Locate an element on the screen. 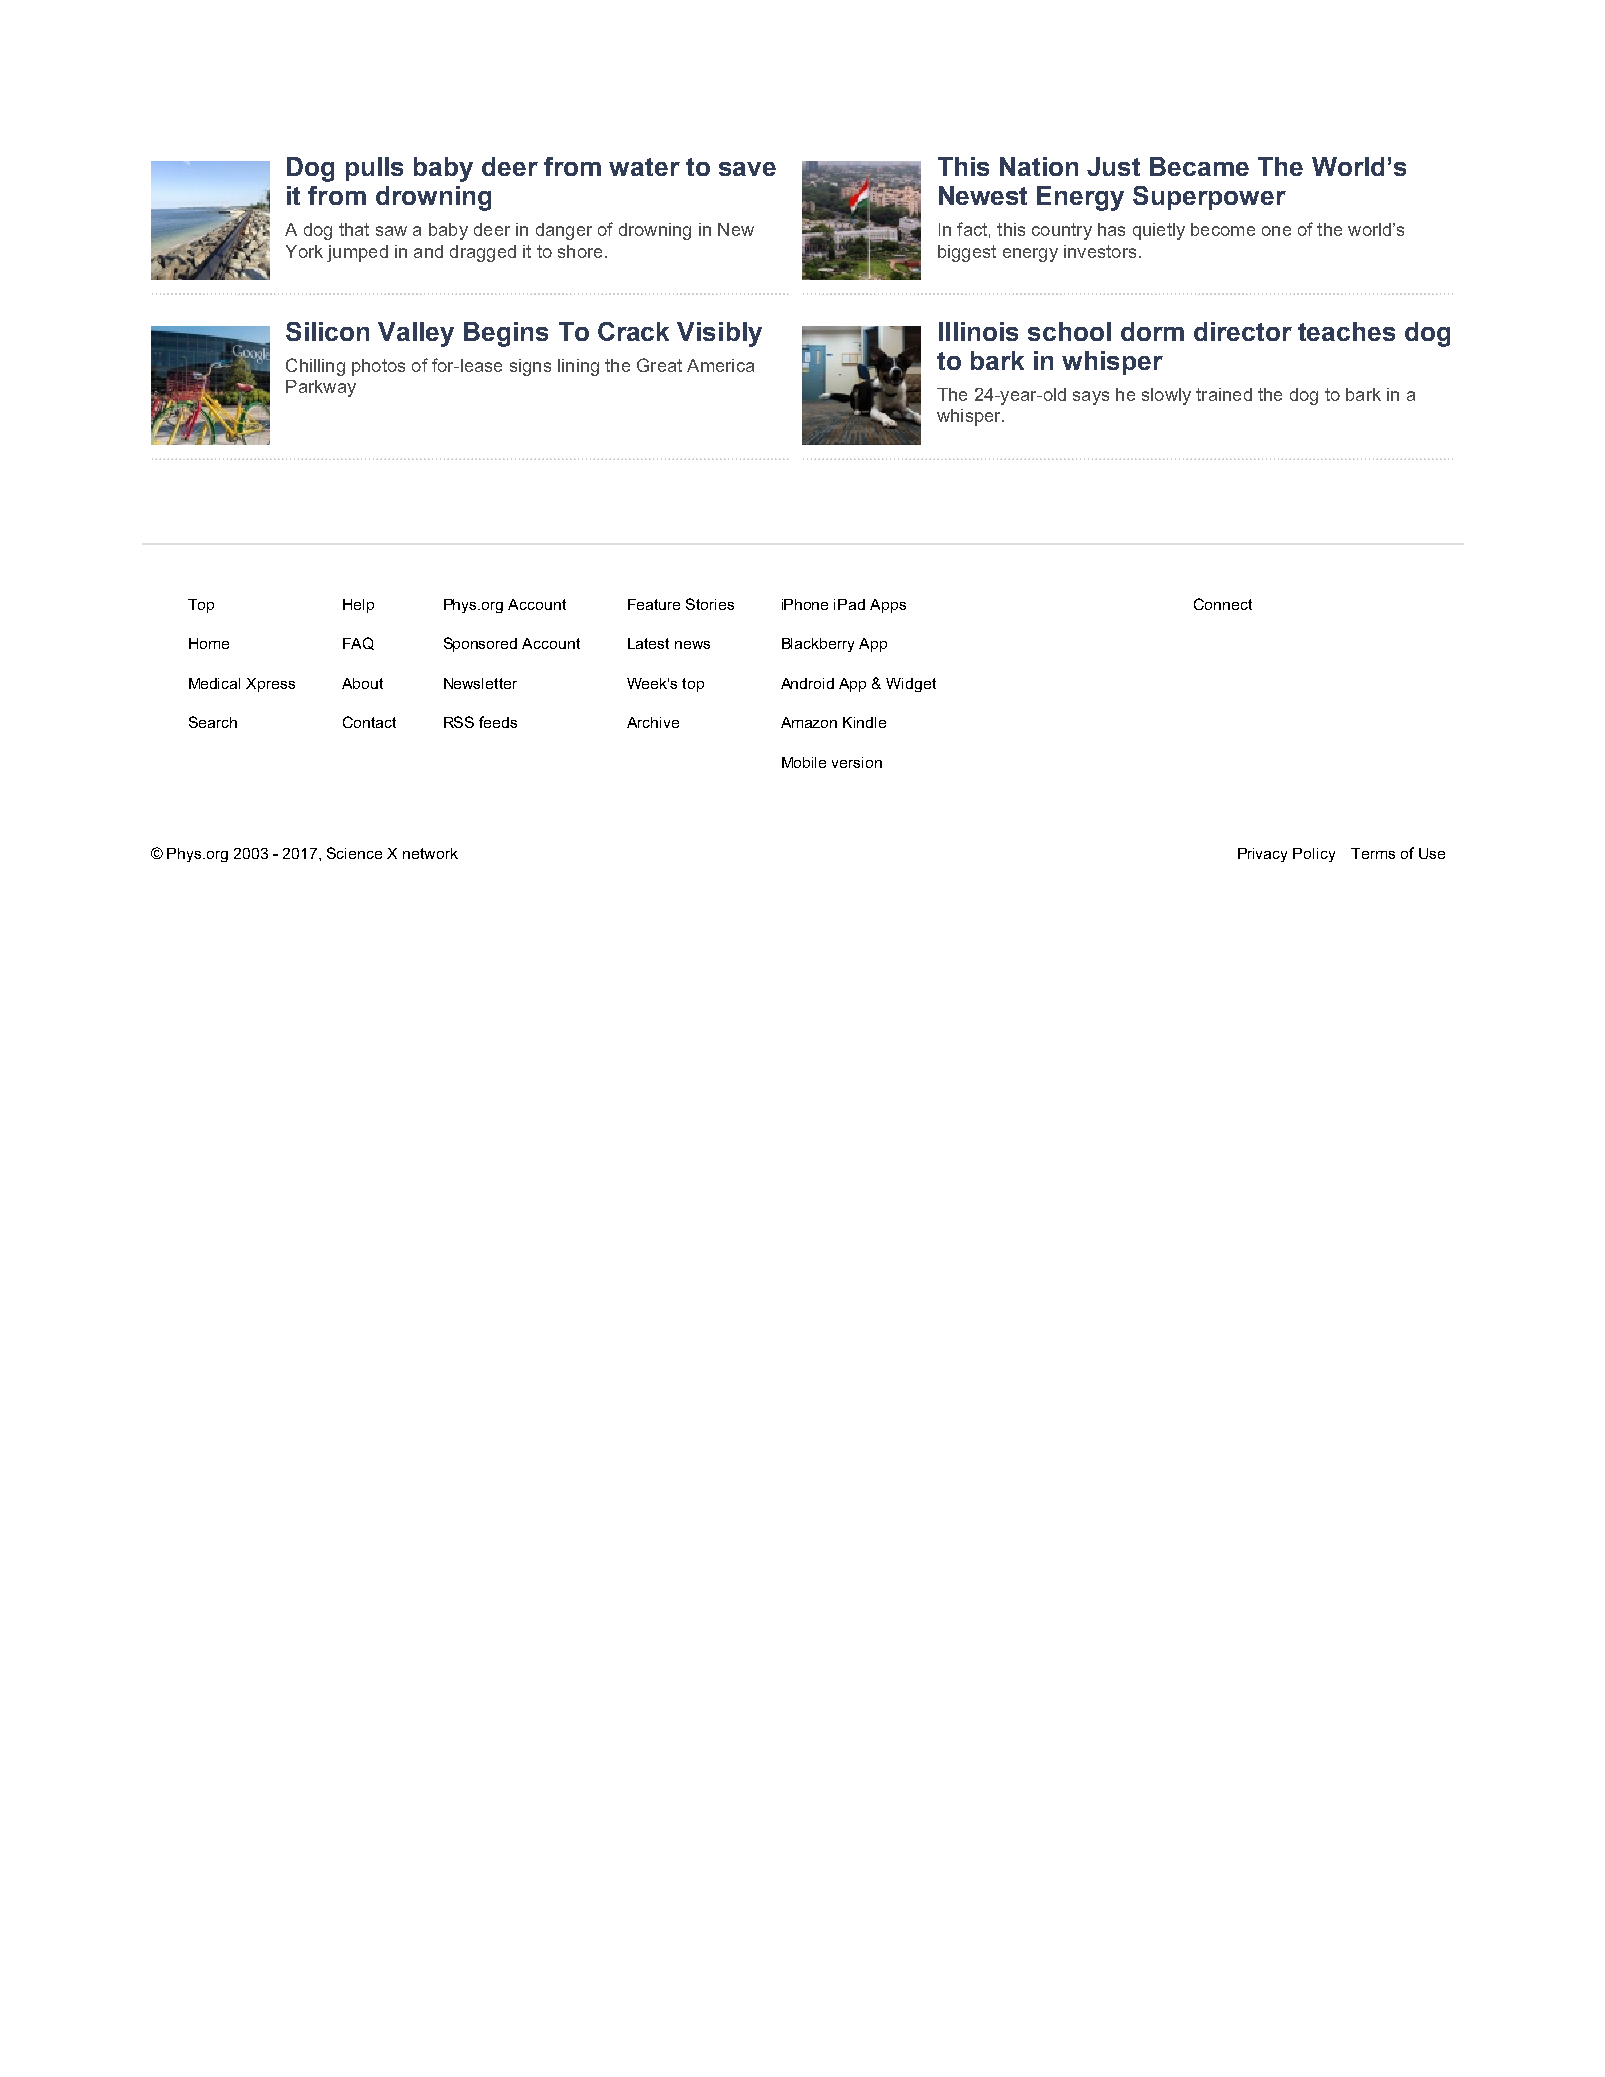  pulls is located at coordinates (374, 169).
